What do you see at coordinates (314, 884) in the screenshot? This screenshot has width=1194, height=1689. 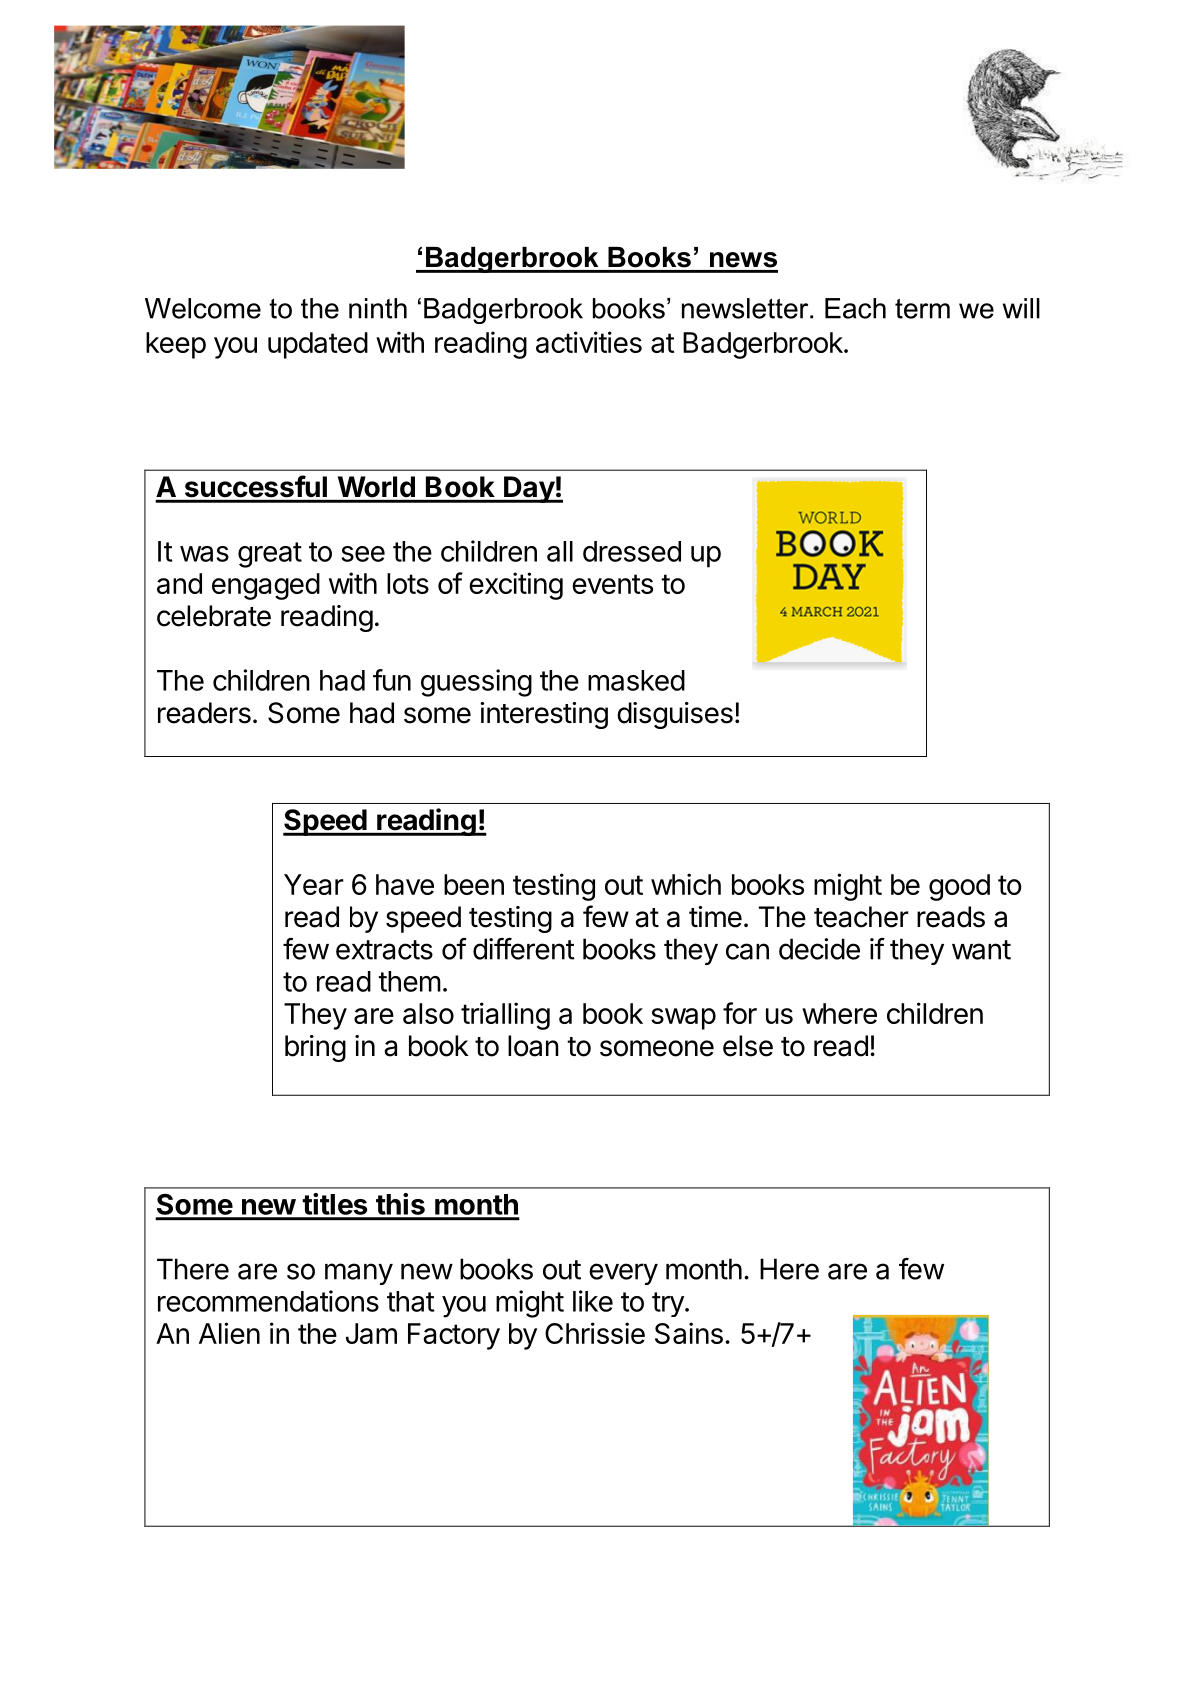 I see `Year` at bounding box center [314, 884].
